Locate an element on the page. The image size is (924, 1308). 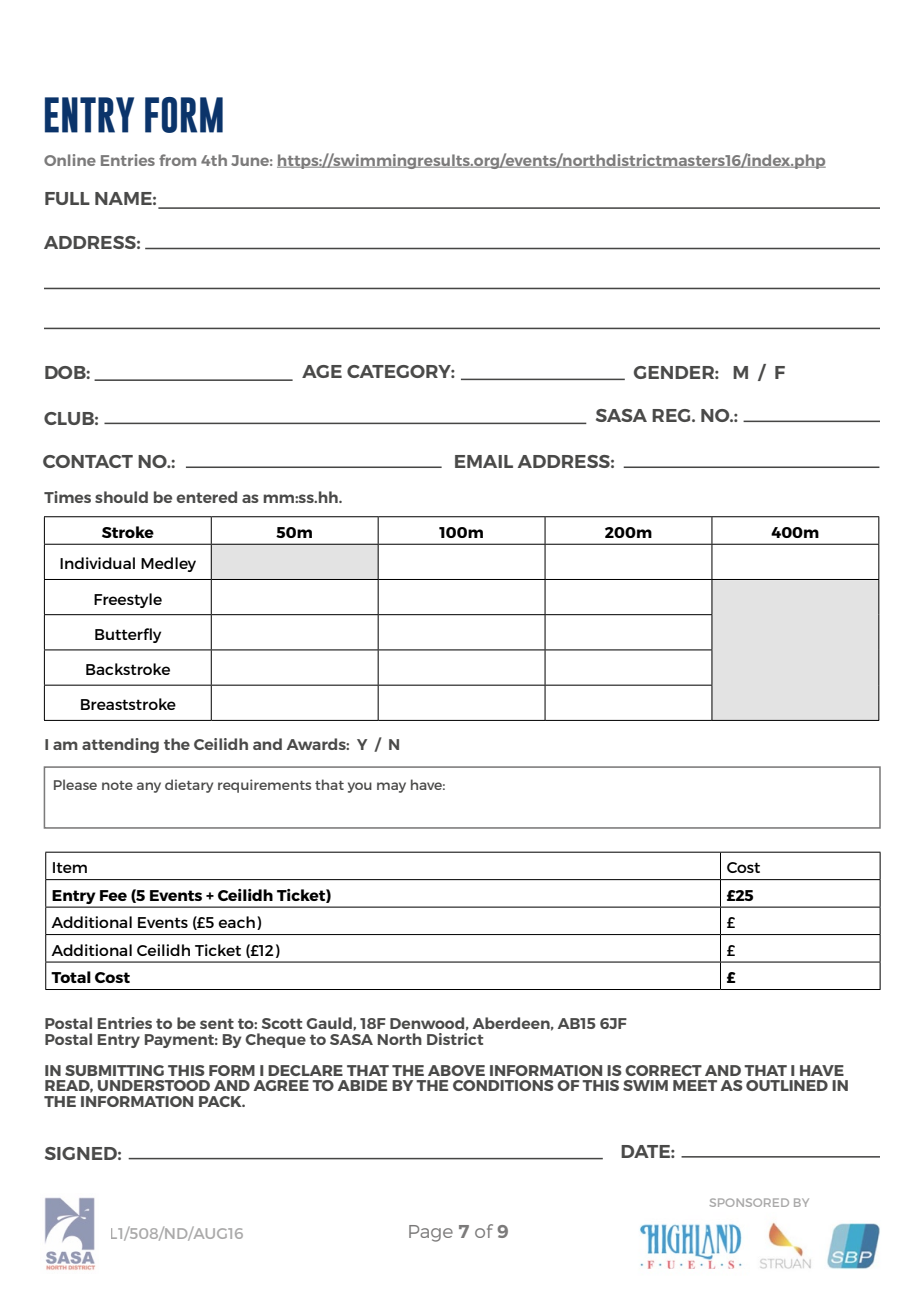
Online is located at coordinates (70, 160).
